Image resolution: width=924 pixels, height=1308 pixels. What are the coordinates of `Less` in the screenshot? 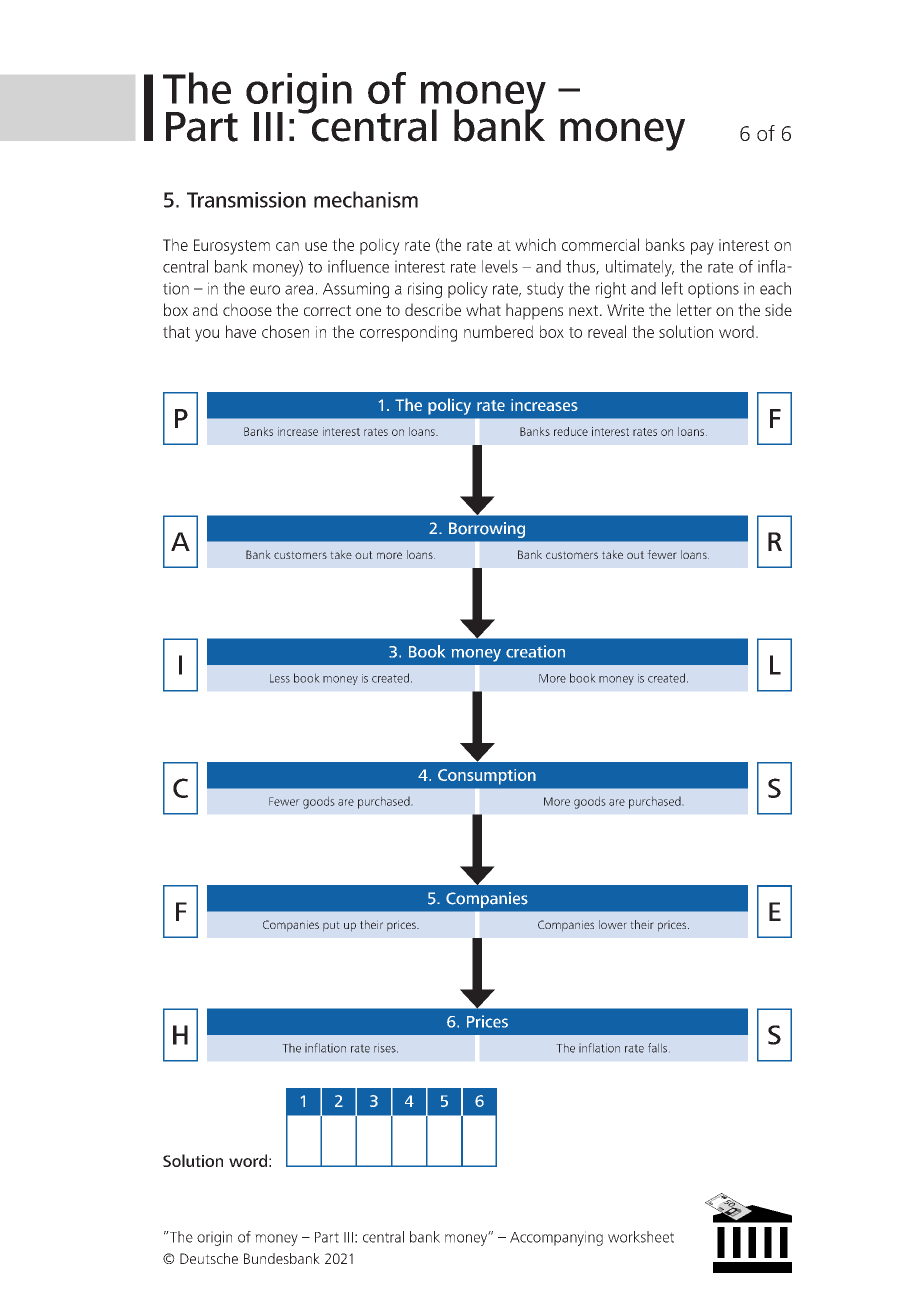 It's located at (280, 678).
